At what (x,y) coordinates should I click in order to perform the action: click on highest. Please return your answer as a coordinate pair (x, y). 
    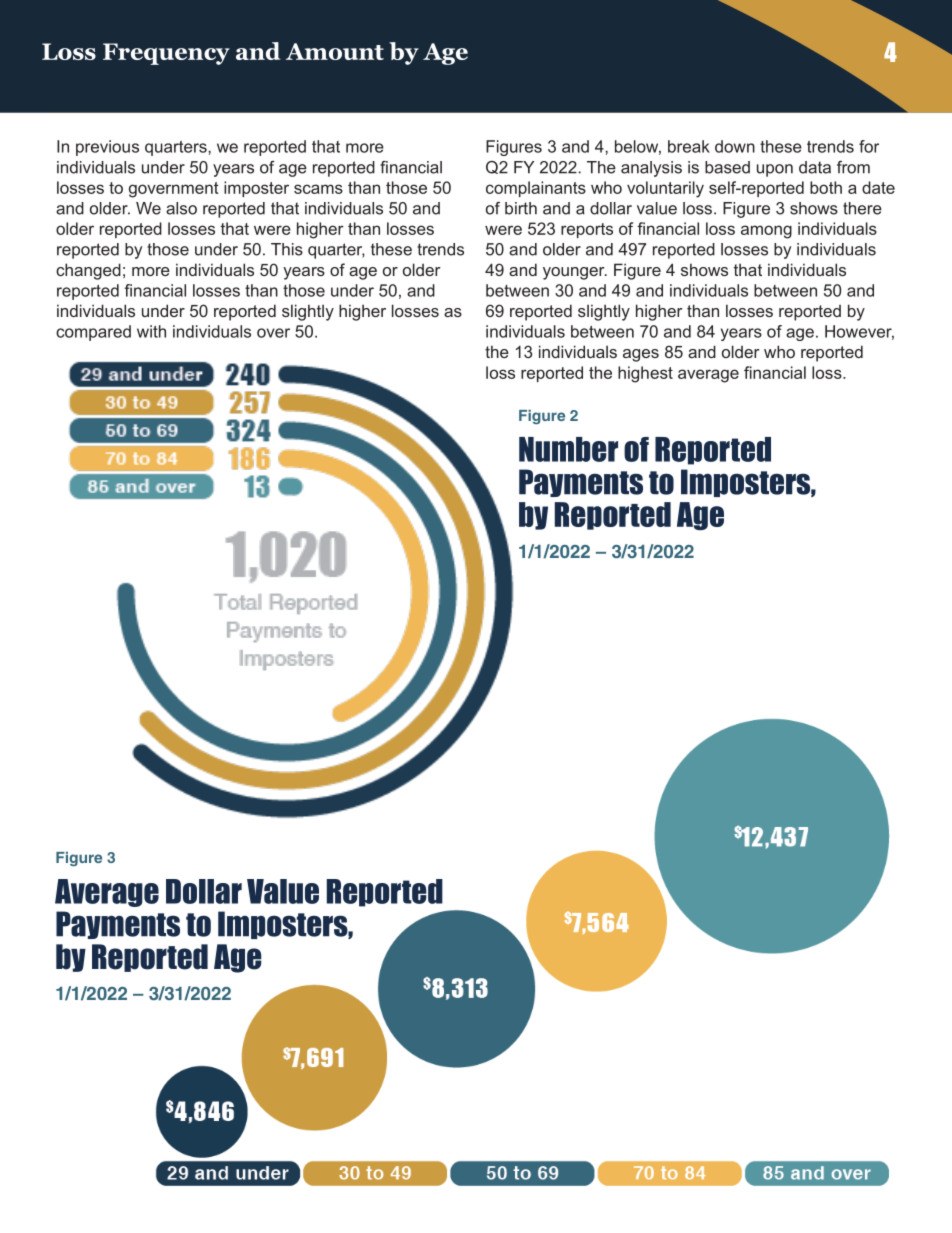
    Looking at the image, I should click on (645, 374).
